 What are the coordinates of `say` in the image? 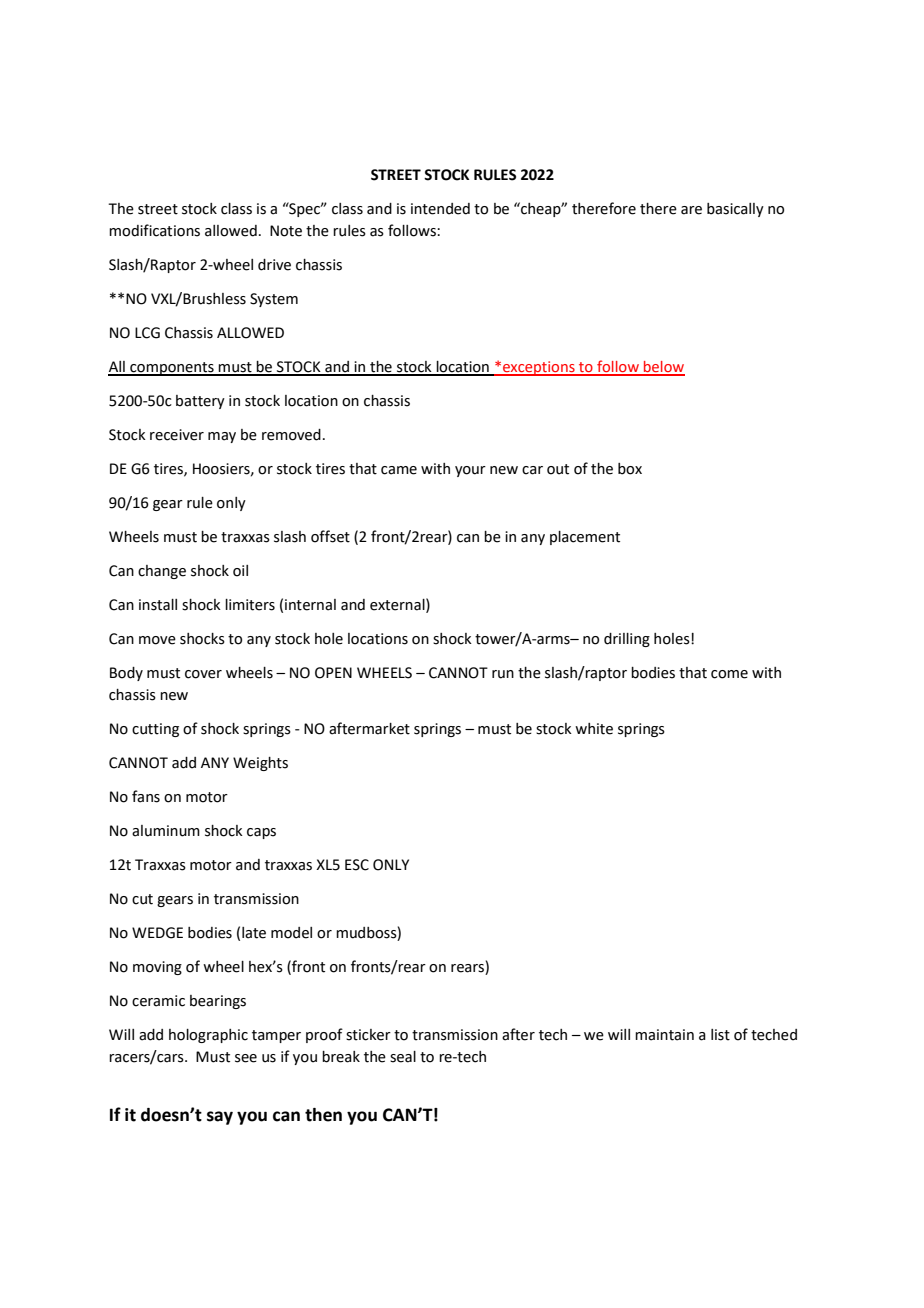 It's located at (220, 1118).
